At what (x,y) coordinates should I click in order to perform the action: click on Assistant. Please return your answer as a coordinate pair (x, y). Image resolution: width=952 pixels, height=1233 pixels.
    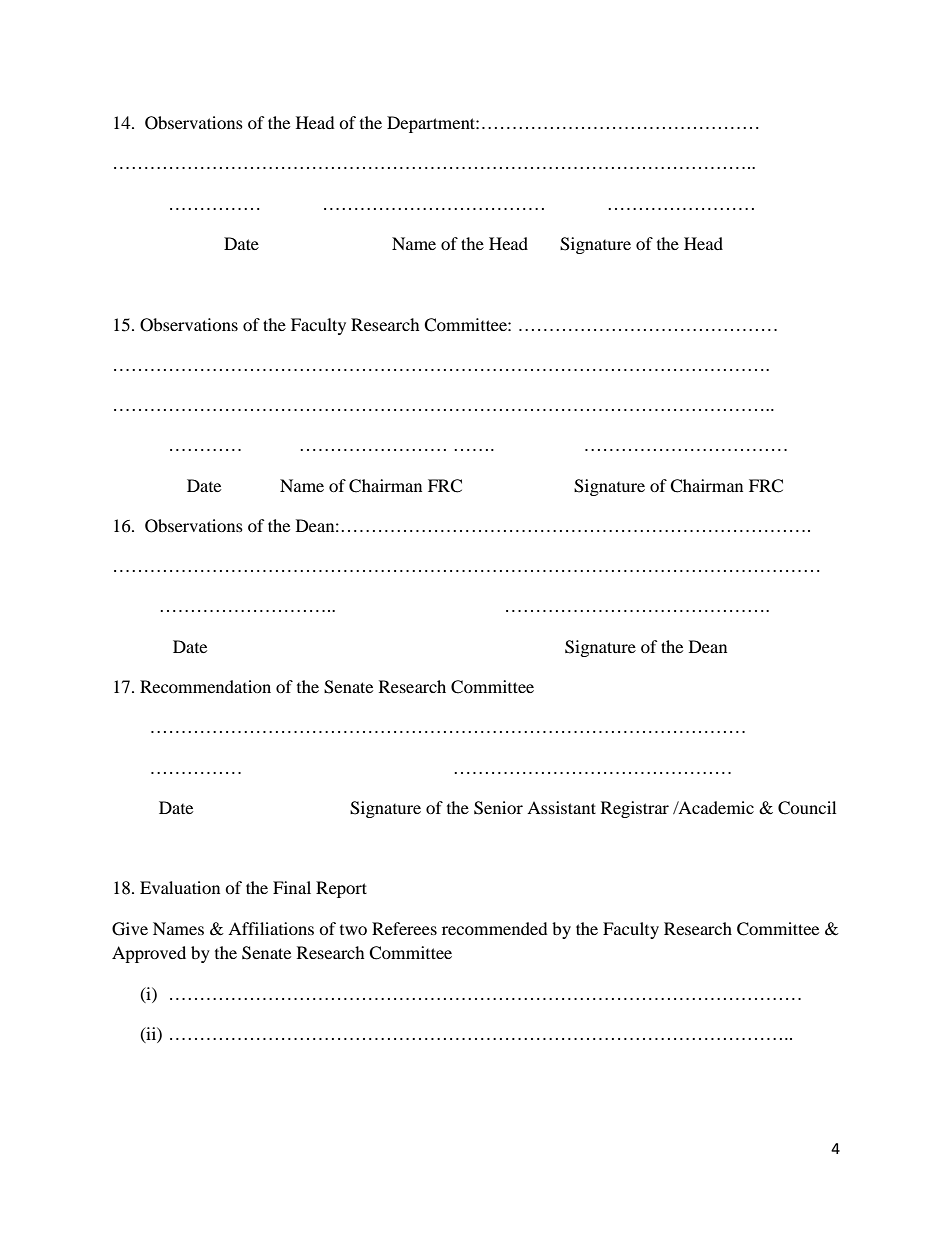
    Looking at the image, I should click on (561, 807).
